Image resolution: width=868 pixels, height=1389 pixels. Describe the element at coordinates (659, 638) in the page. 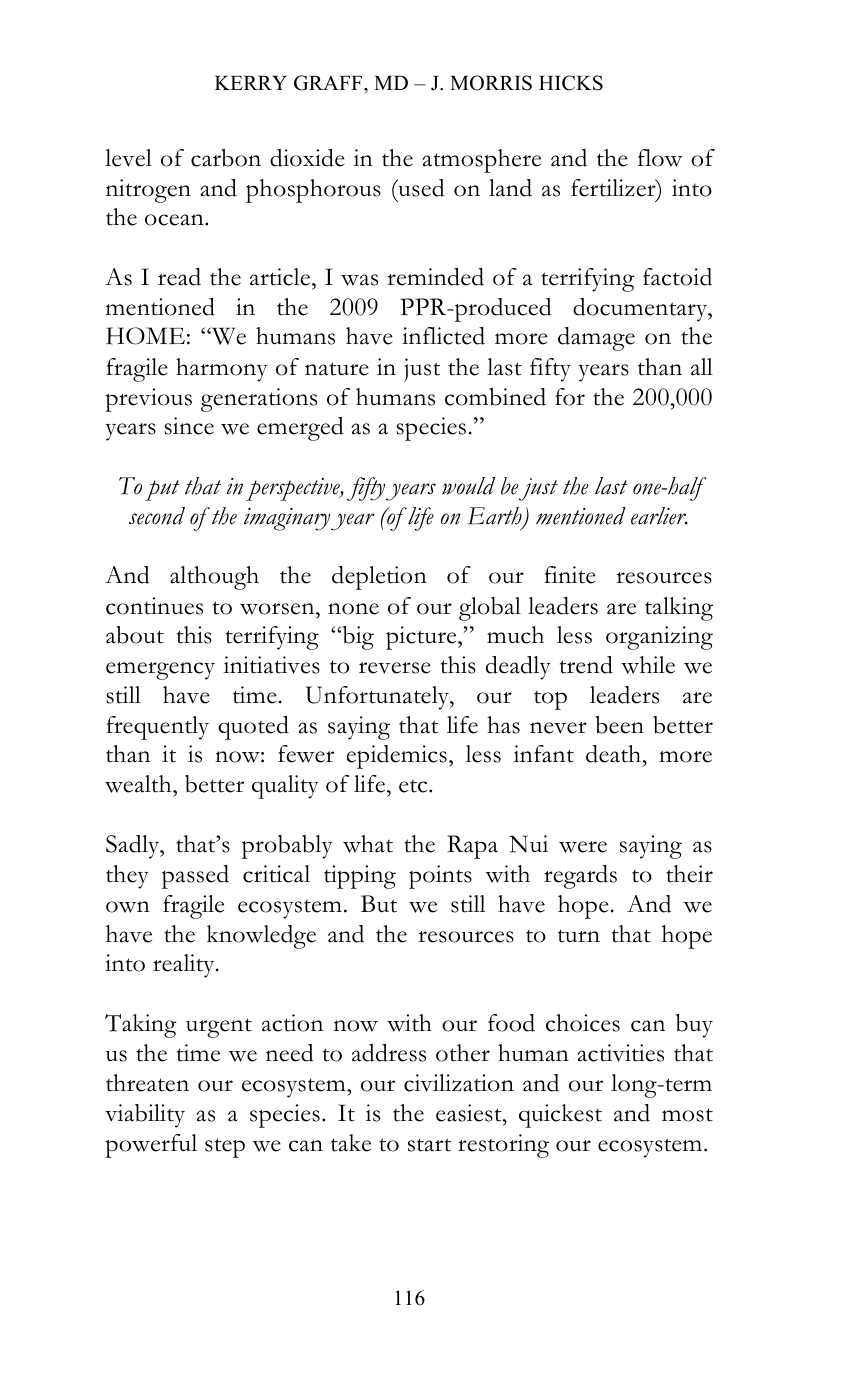

I see `organizing` at that location.
